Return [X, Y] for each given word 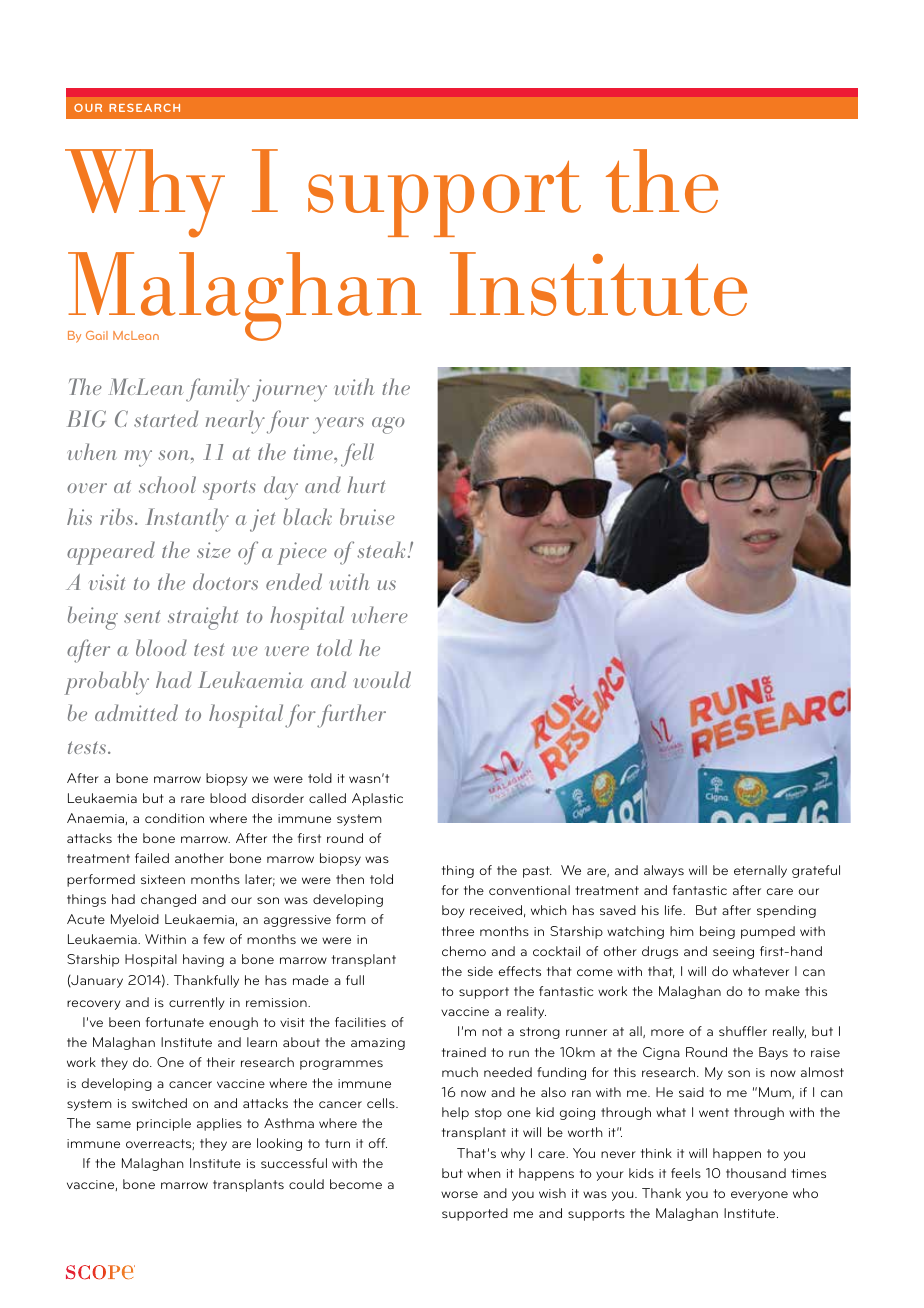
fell [357, 455]
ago [388, 425]
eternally [760, 871]
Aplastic [377, 799]
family [218, 390]
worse [459, 1194]
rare [193, 799]
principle [164, 1124]
